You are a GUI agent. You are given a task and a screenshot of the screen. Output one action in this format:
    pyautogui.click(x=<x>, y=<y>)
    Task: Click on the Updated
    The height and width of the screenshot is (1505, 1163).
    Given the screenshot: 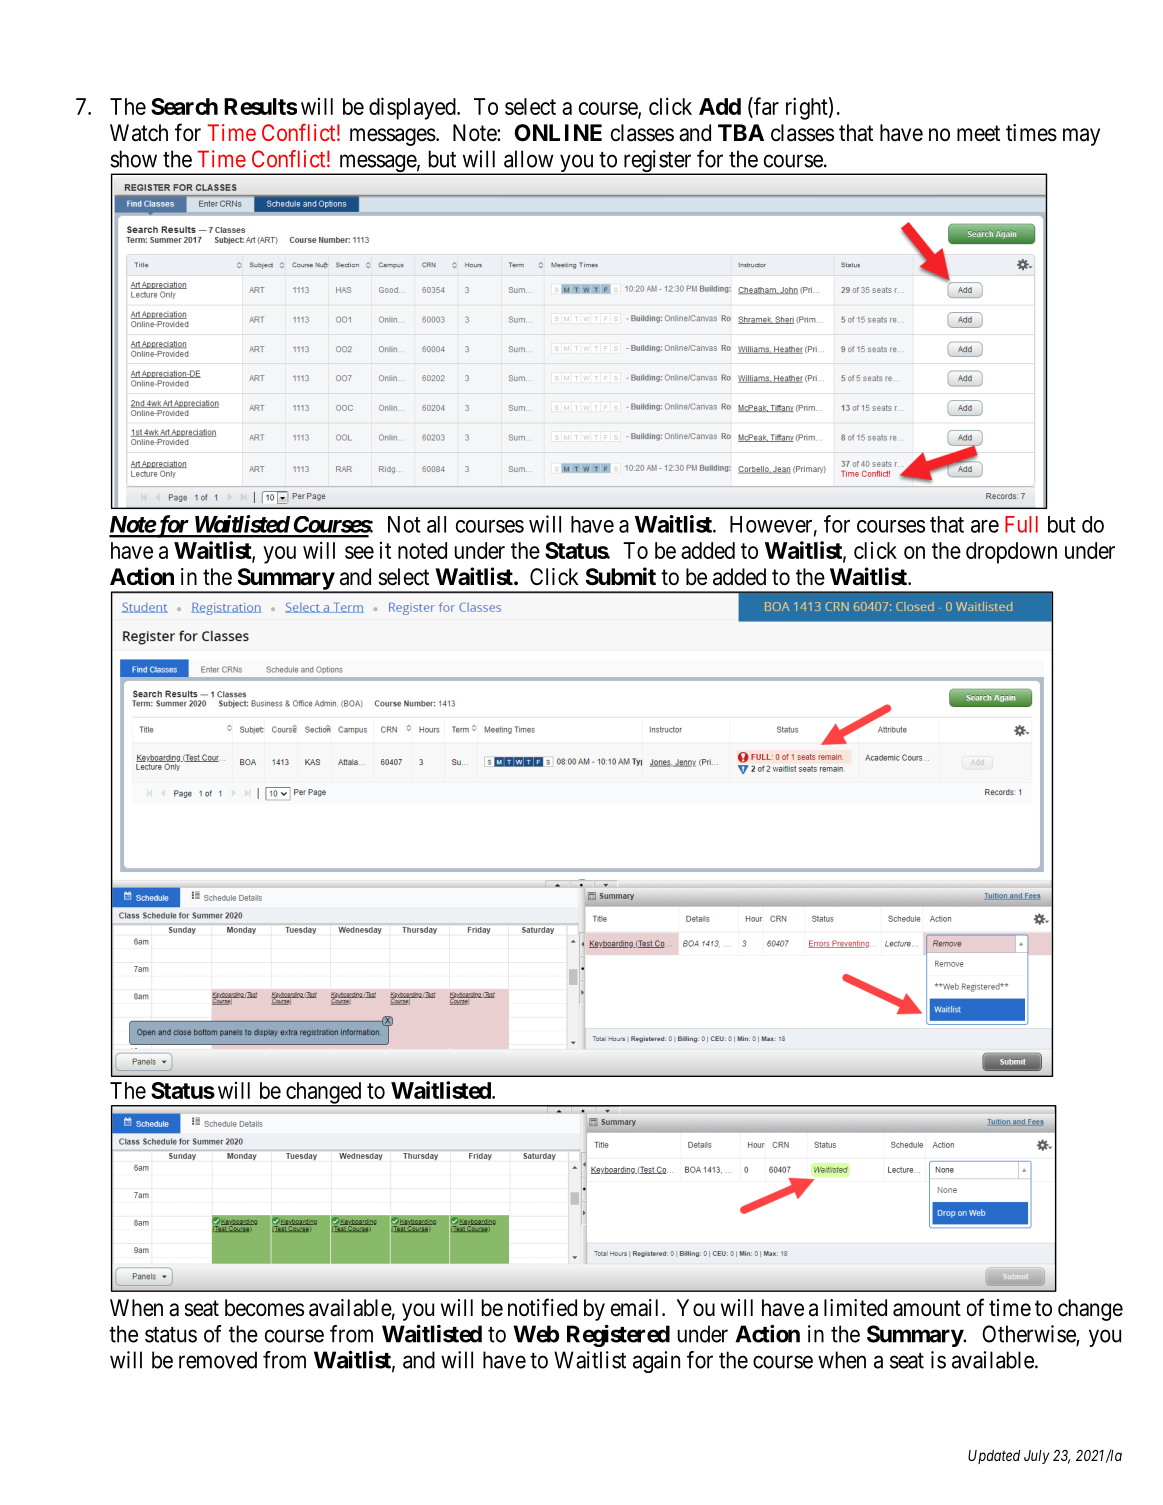 What is the action you would take?
    pyautogui.click(x=994, y=1457)
